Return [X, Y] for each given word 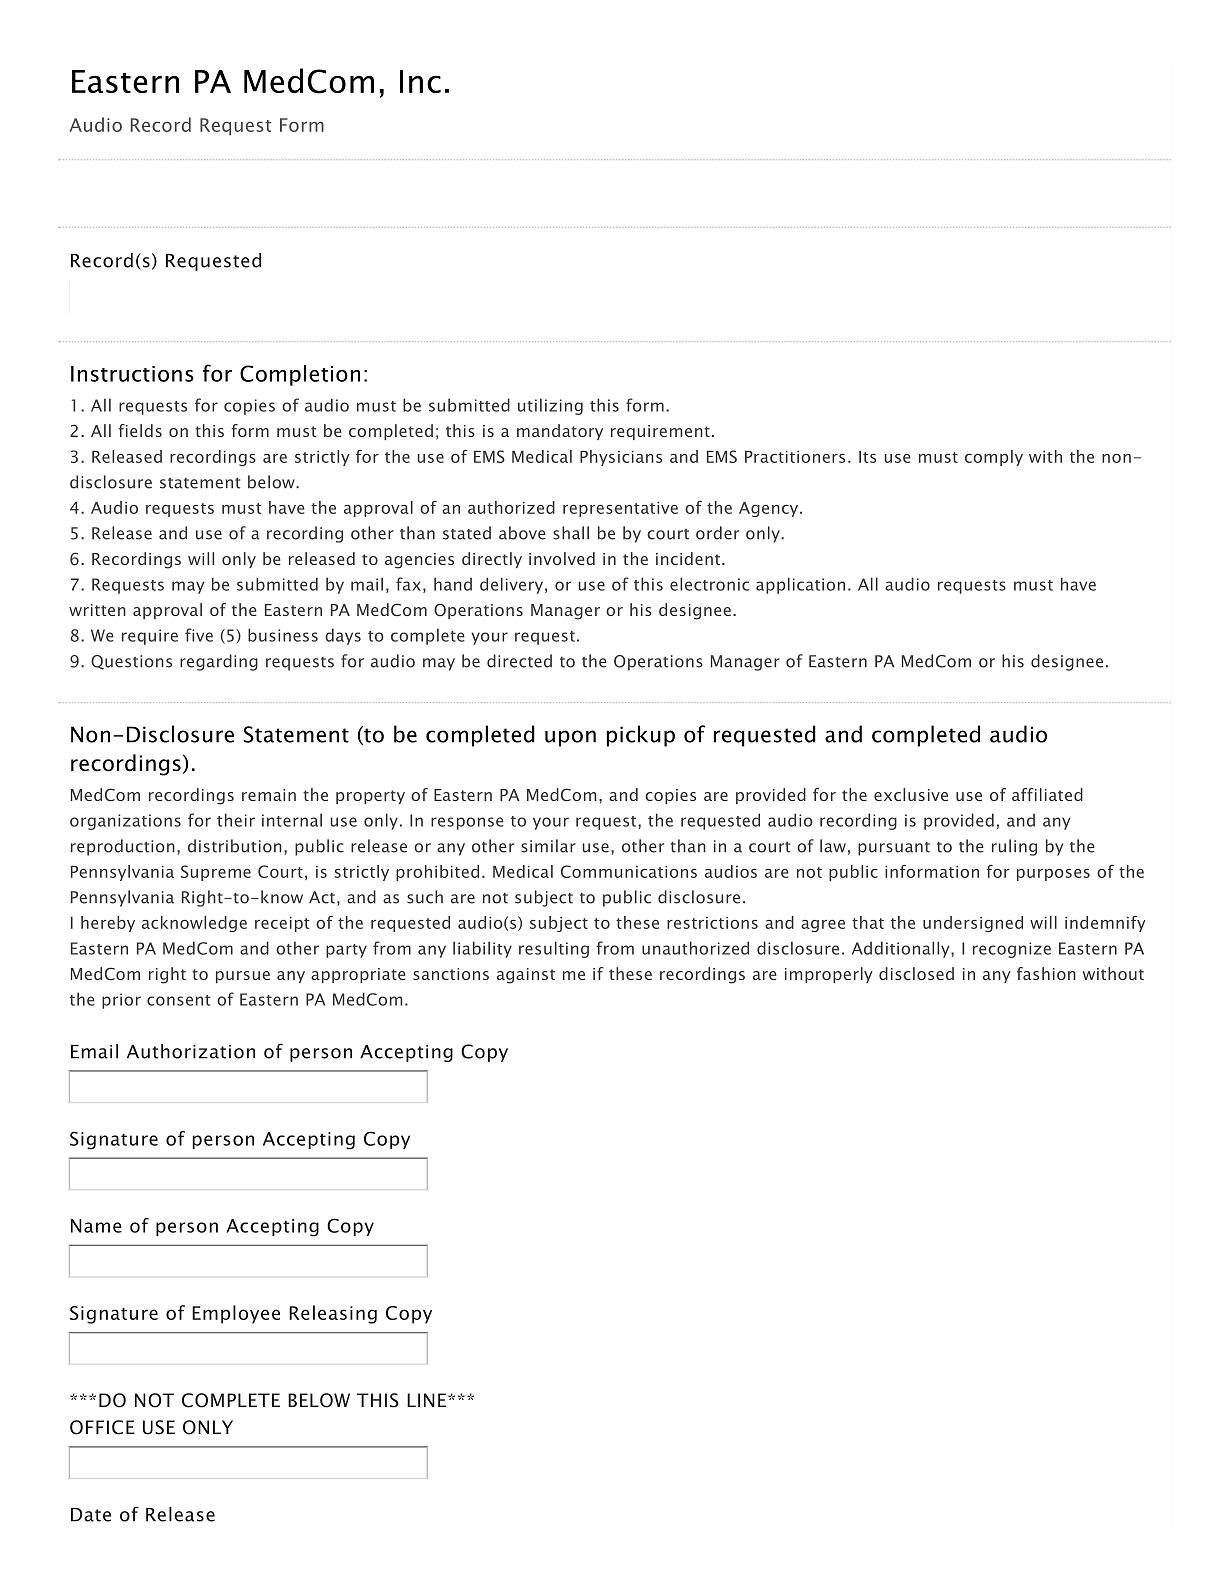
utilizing [550, 406]
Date [91, 1515]
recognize [1012, 950]
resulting [554, 949]
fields [140, 430]
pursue [243, 977]
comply [994, 458]
